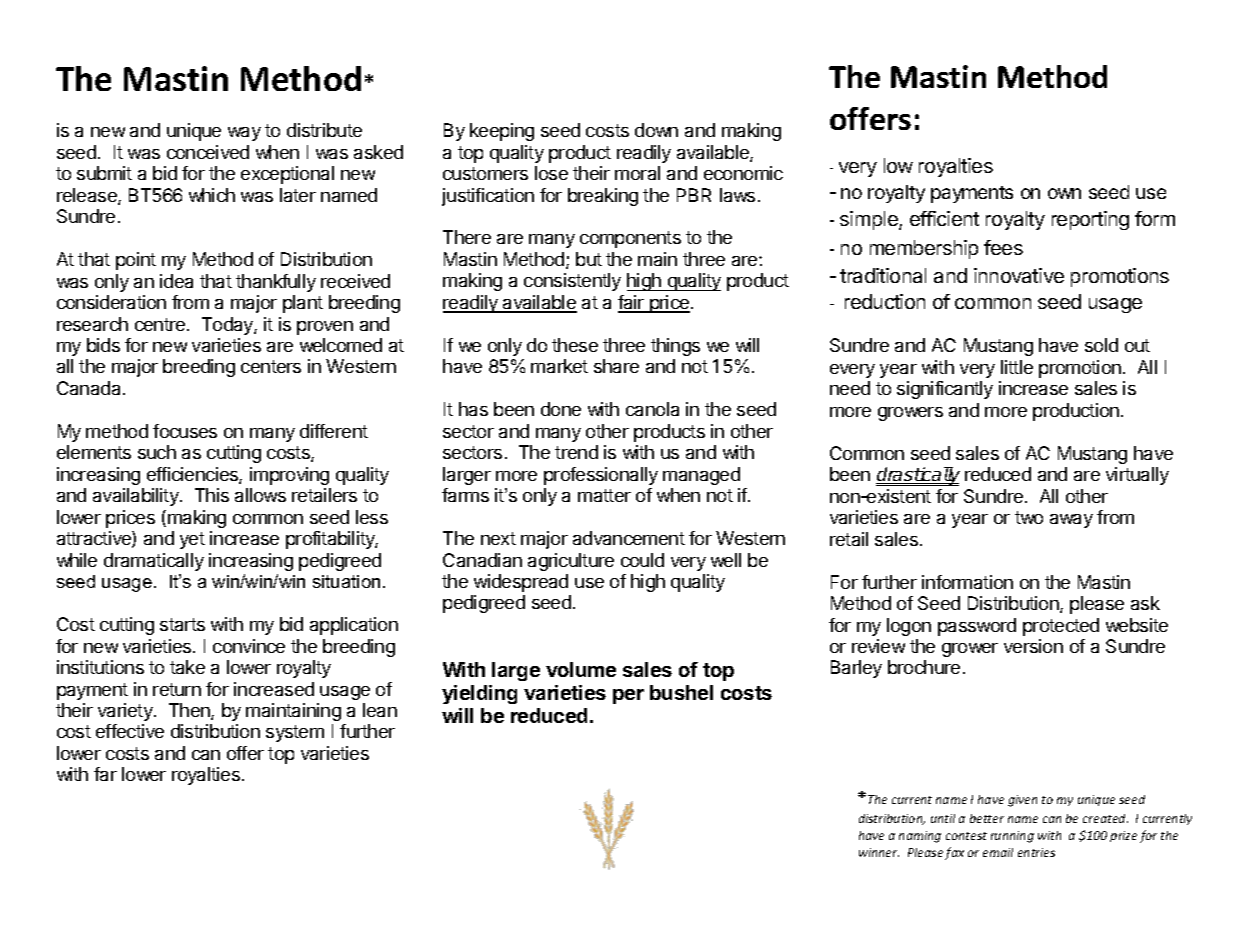  What do you see at coordinates (944, 218) in the image?
I see `efficient` at bounding box center [944, 218].
